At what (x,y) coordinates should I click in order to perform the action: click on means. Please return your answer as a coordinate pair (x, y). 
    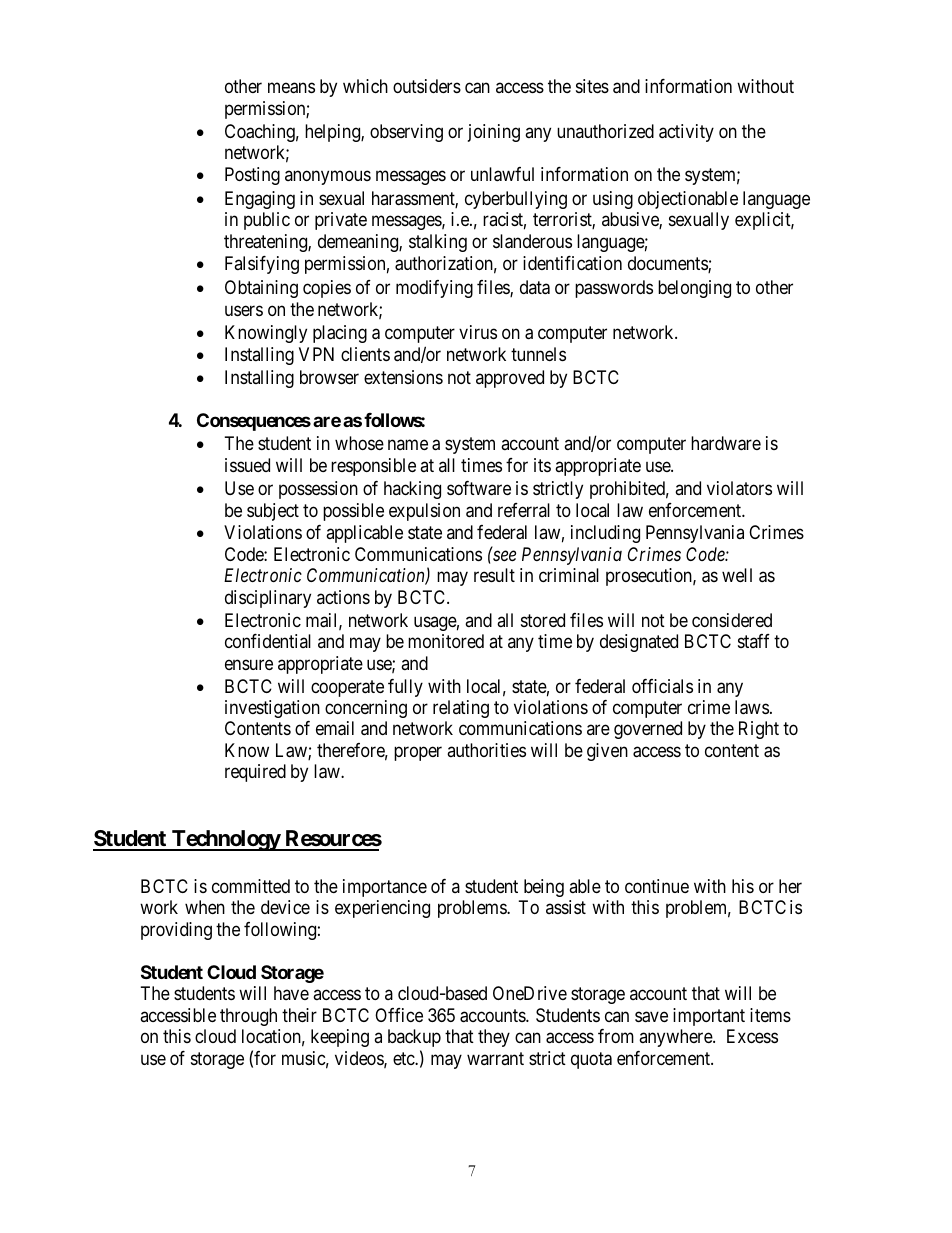
    Looking at the image, I should click on (291, 88).
